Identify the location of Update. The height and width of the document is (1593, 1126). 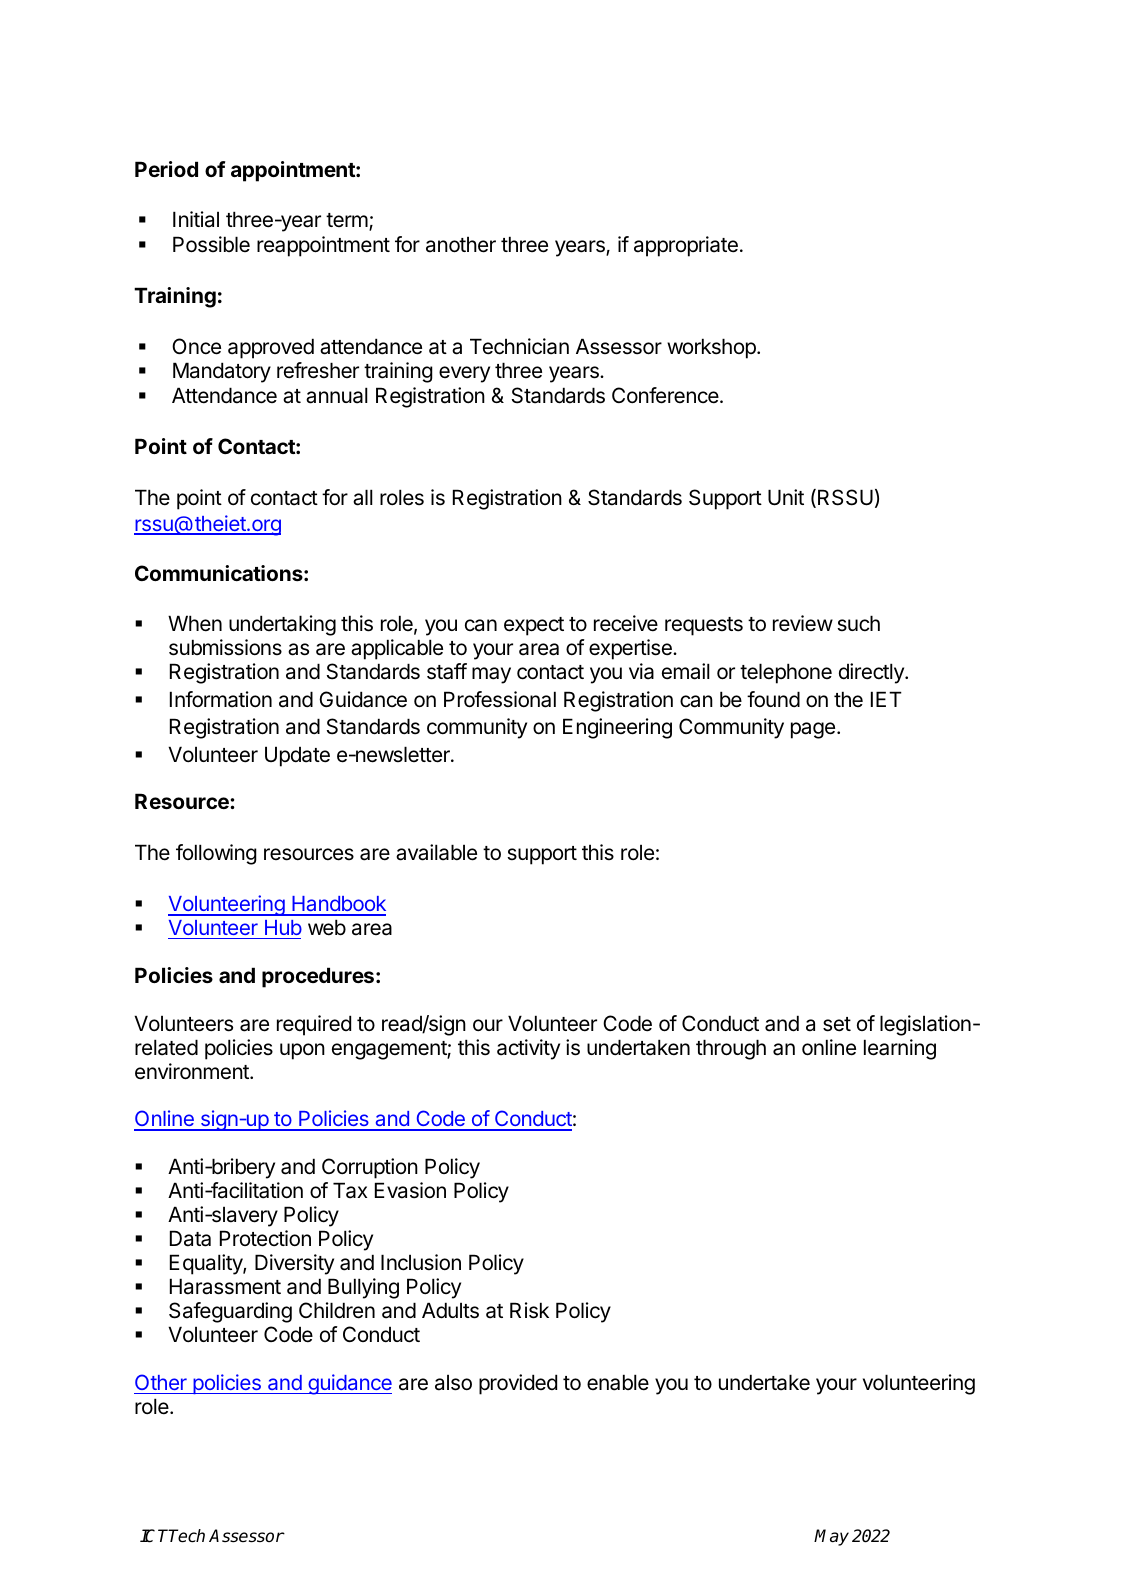
(297, 756).
